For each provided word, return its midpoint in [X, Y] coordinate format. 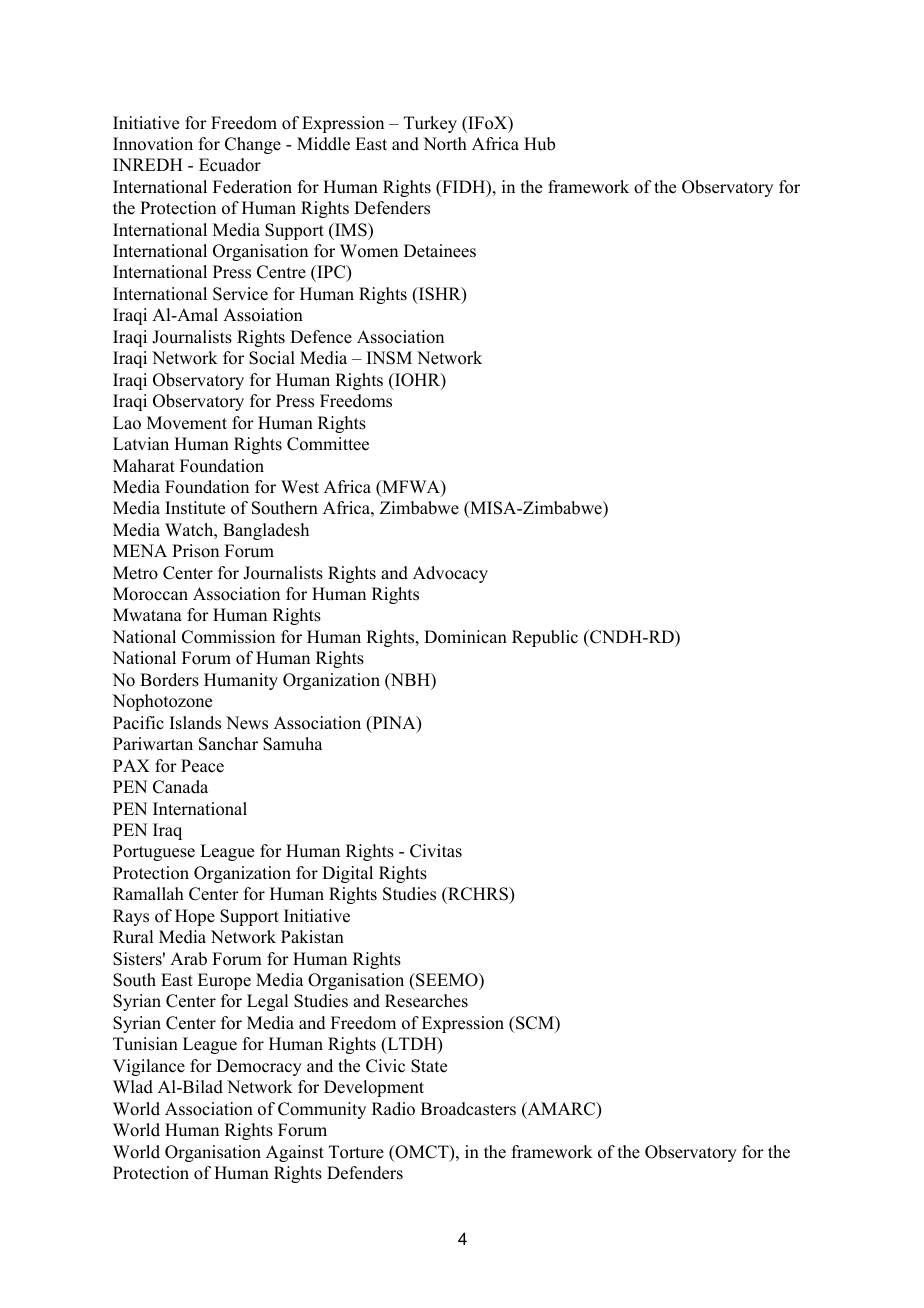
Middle [323, 144]
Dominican [465, 637]
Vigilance [149, 1067]
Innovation [153, 144]
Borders [169, 680]
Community [322, 1110]
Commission [228, 637]
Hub [539, 144]
